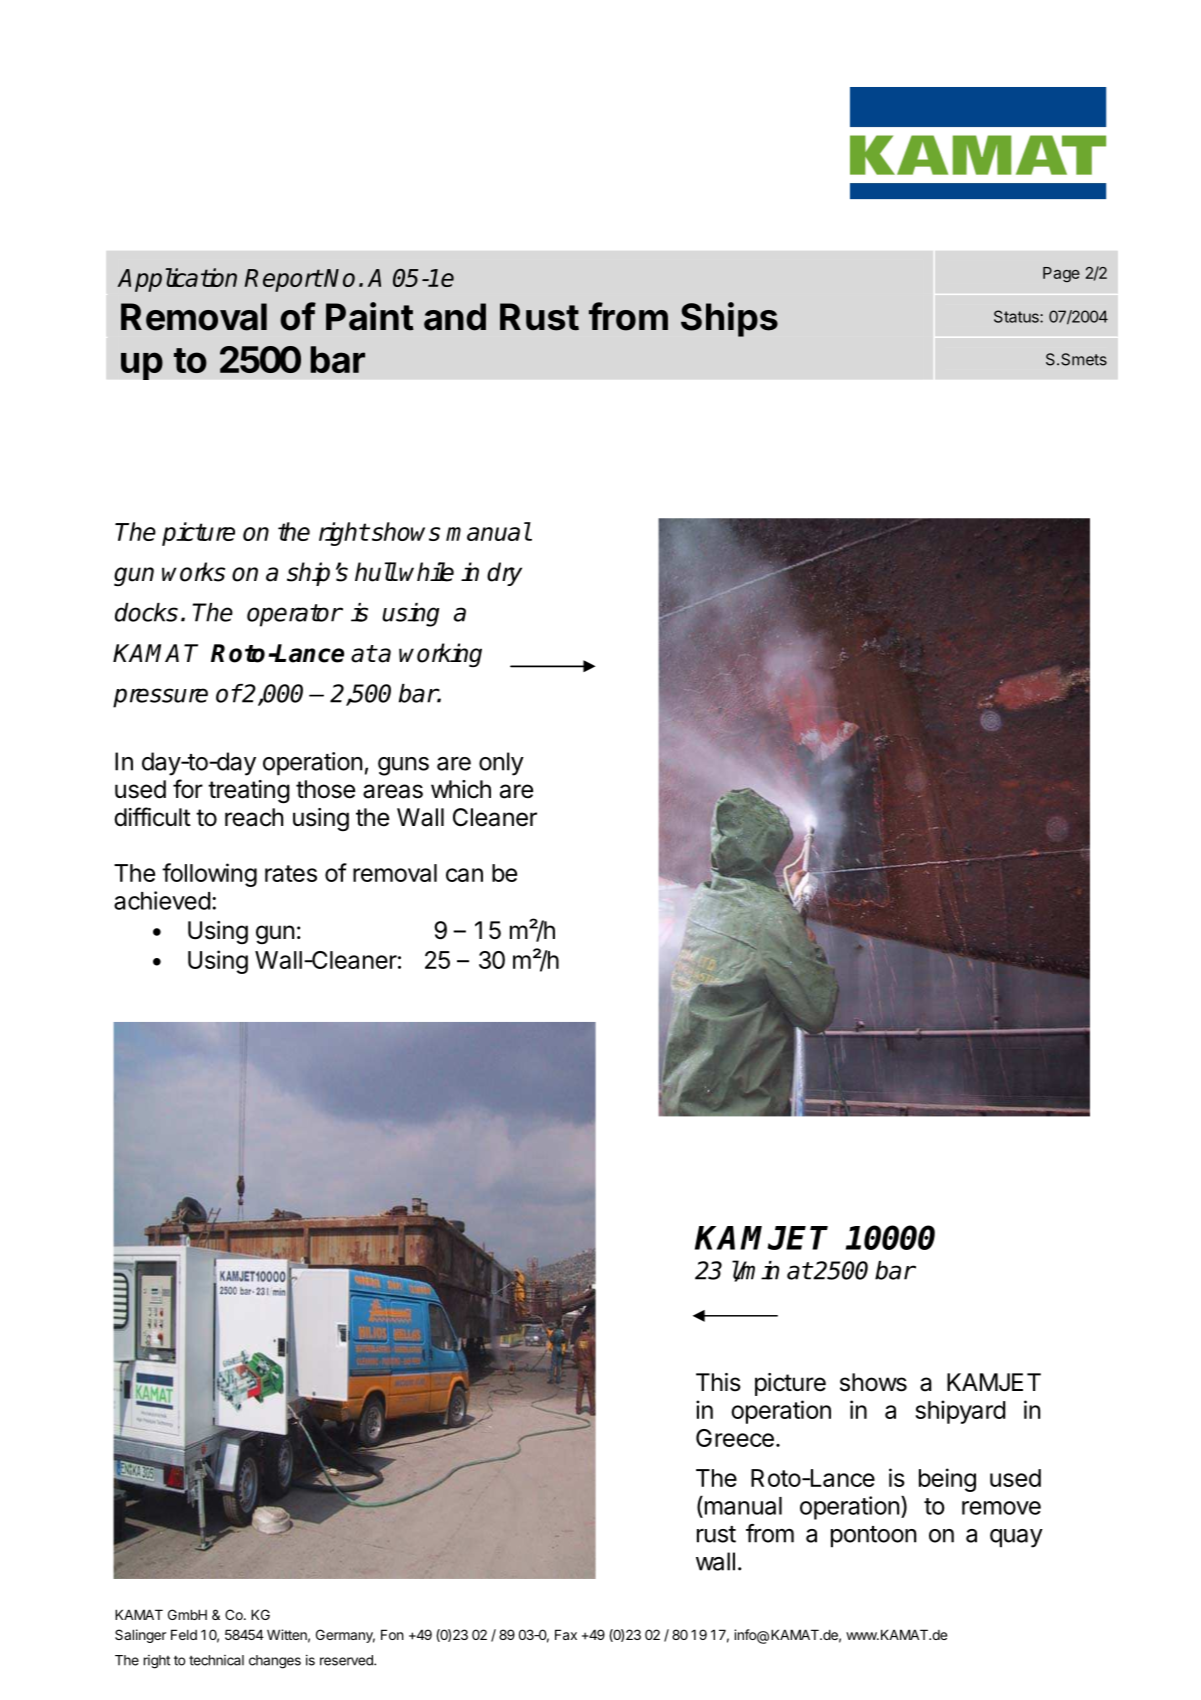  What do you see at coordinates (566, 1634) in the screenshot?
I see `Fax` at bounding box center [566, 1634].
